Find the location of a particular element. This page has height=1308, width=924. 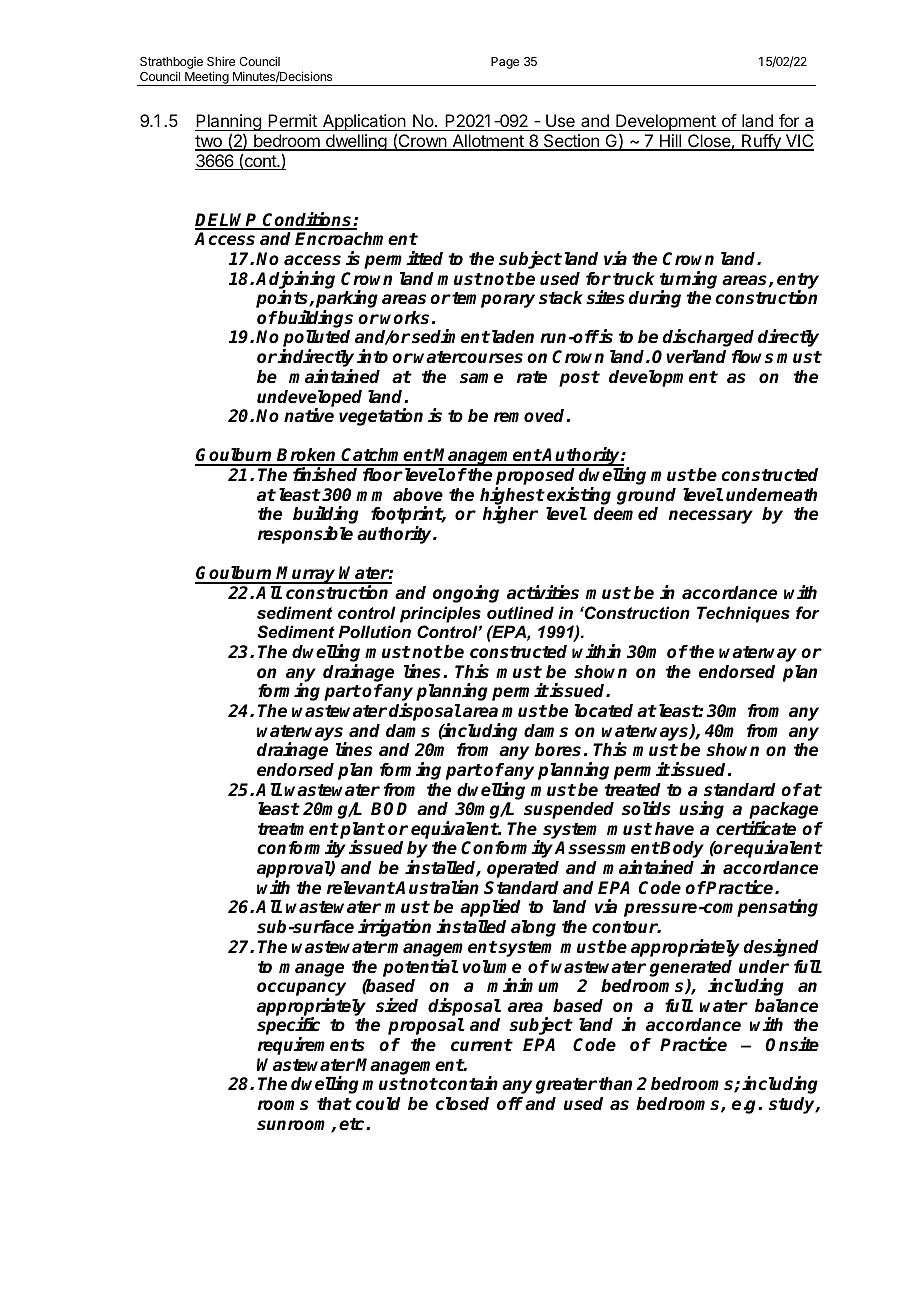

Pollution is located at coordinates (374, 631).
